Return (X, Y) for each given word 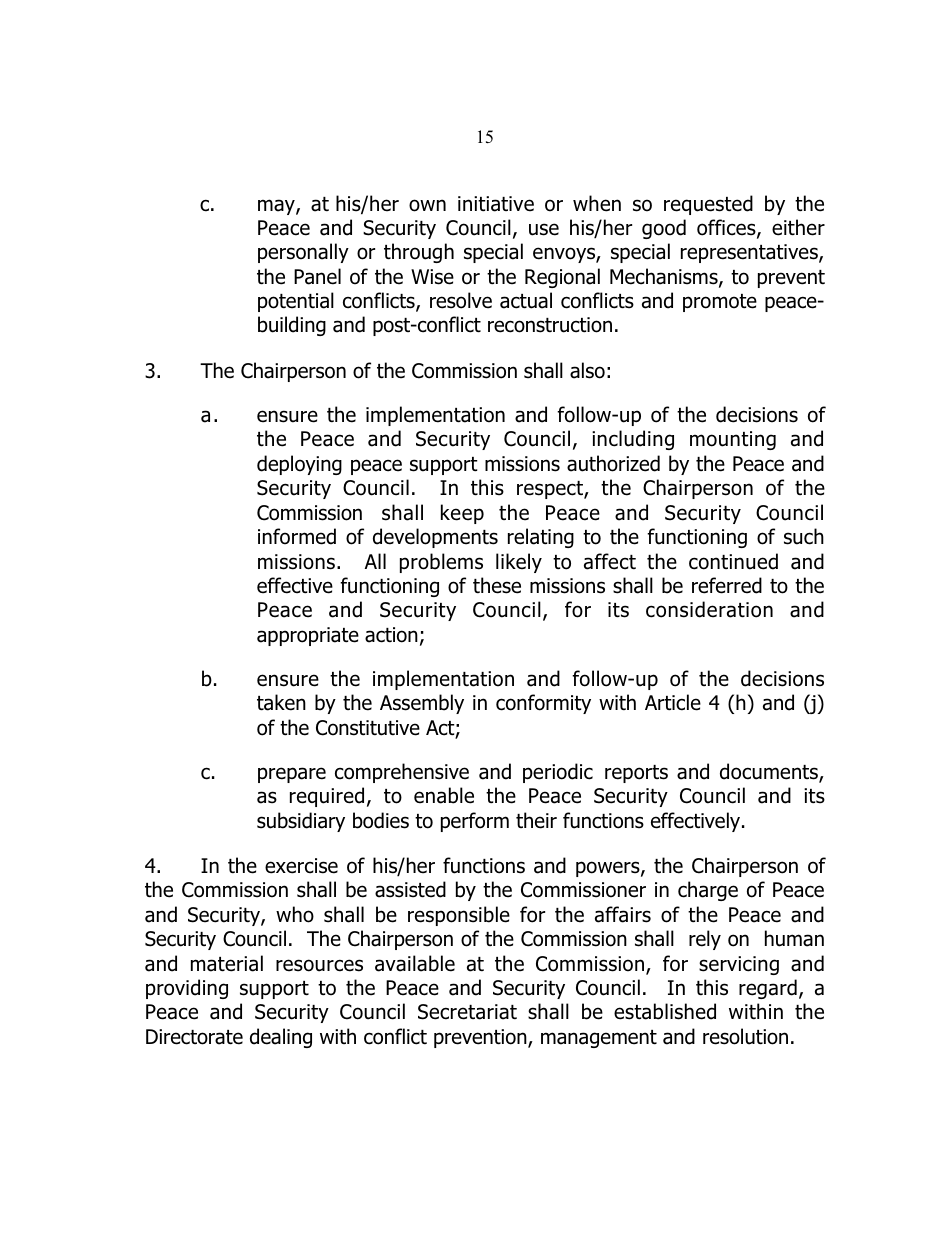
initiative (496, 204)
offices (727, 228)
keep (462, 514)
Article (673, 702)
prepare (292, 775)
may (277, 207)
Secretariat (467, 1012)
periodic (558, 773)
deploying (299, 465)
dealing (281, 1038)
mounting (733, 440)
